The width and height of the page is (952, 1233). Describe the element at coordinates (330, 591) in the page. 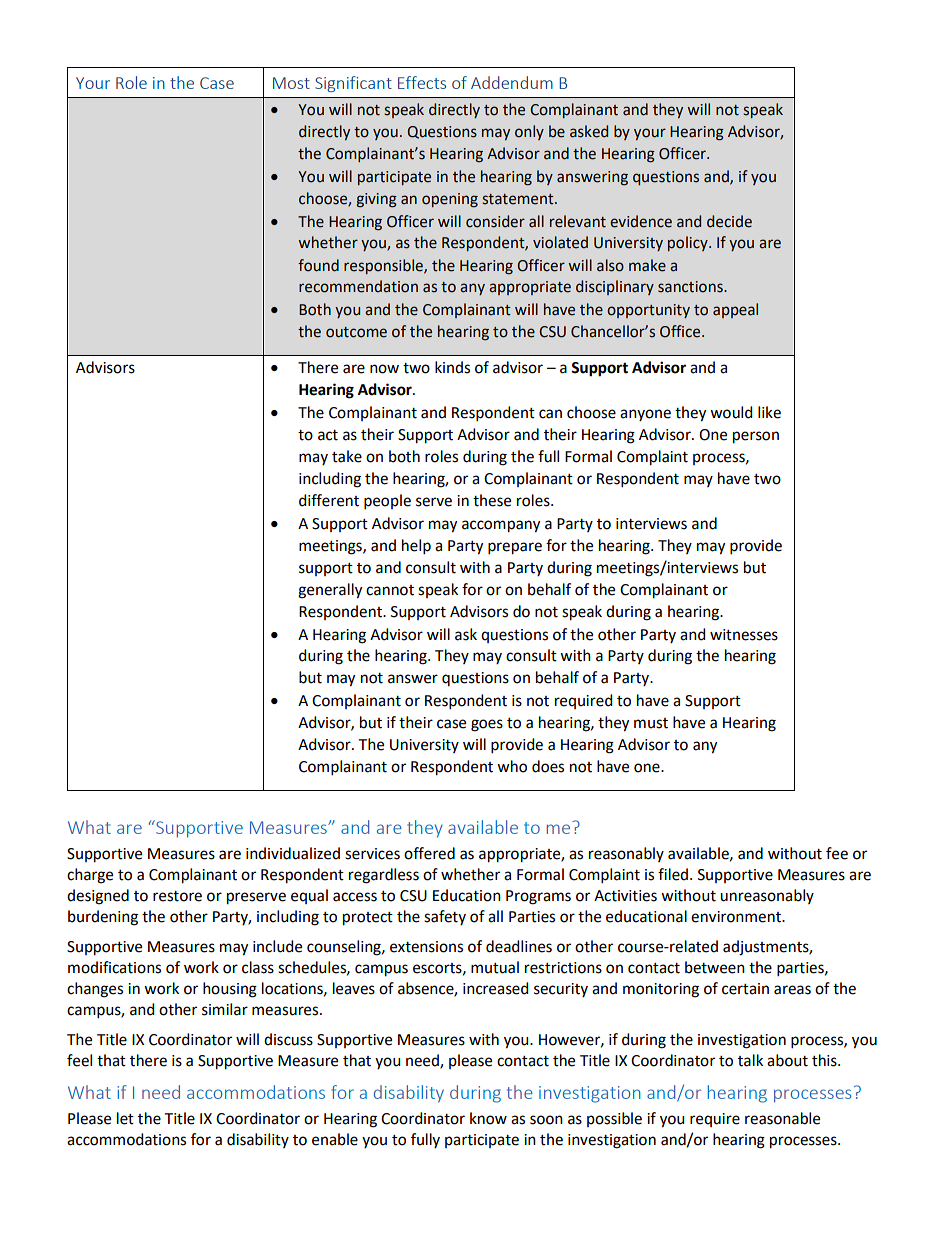

I see `generally` at that location.
